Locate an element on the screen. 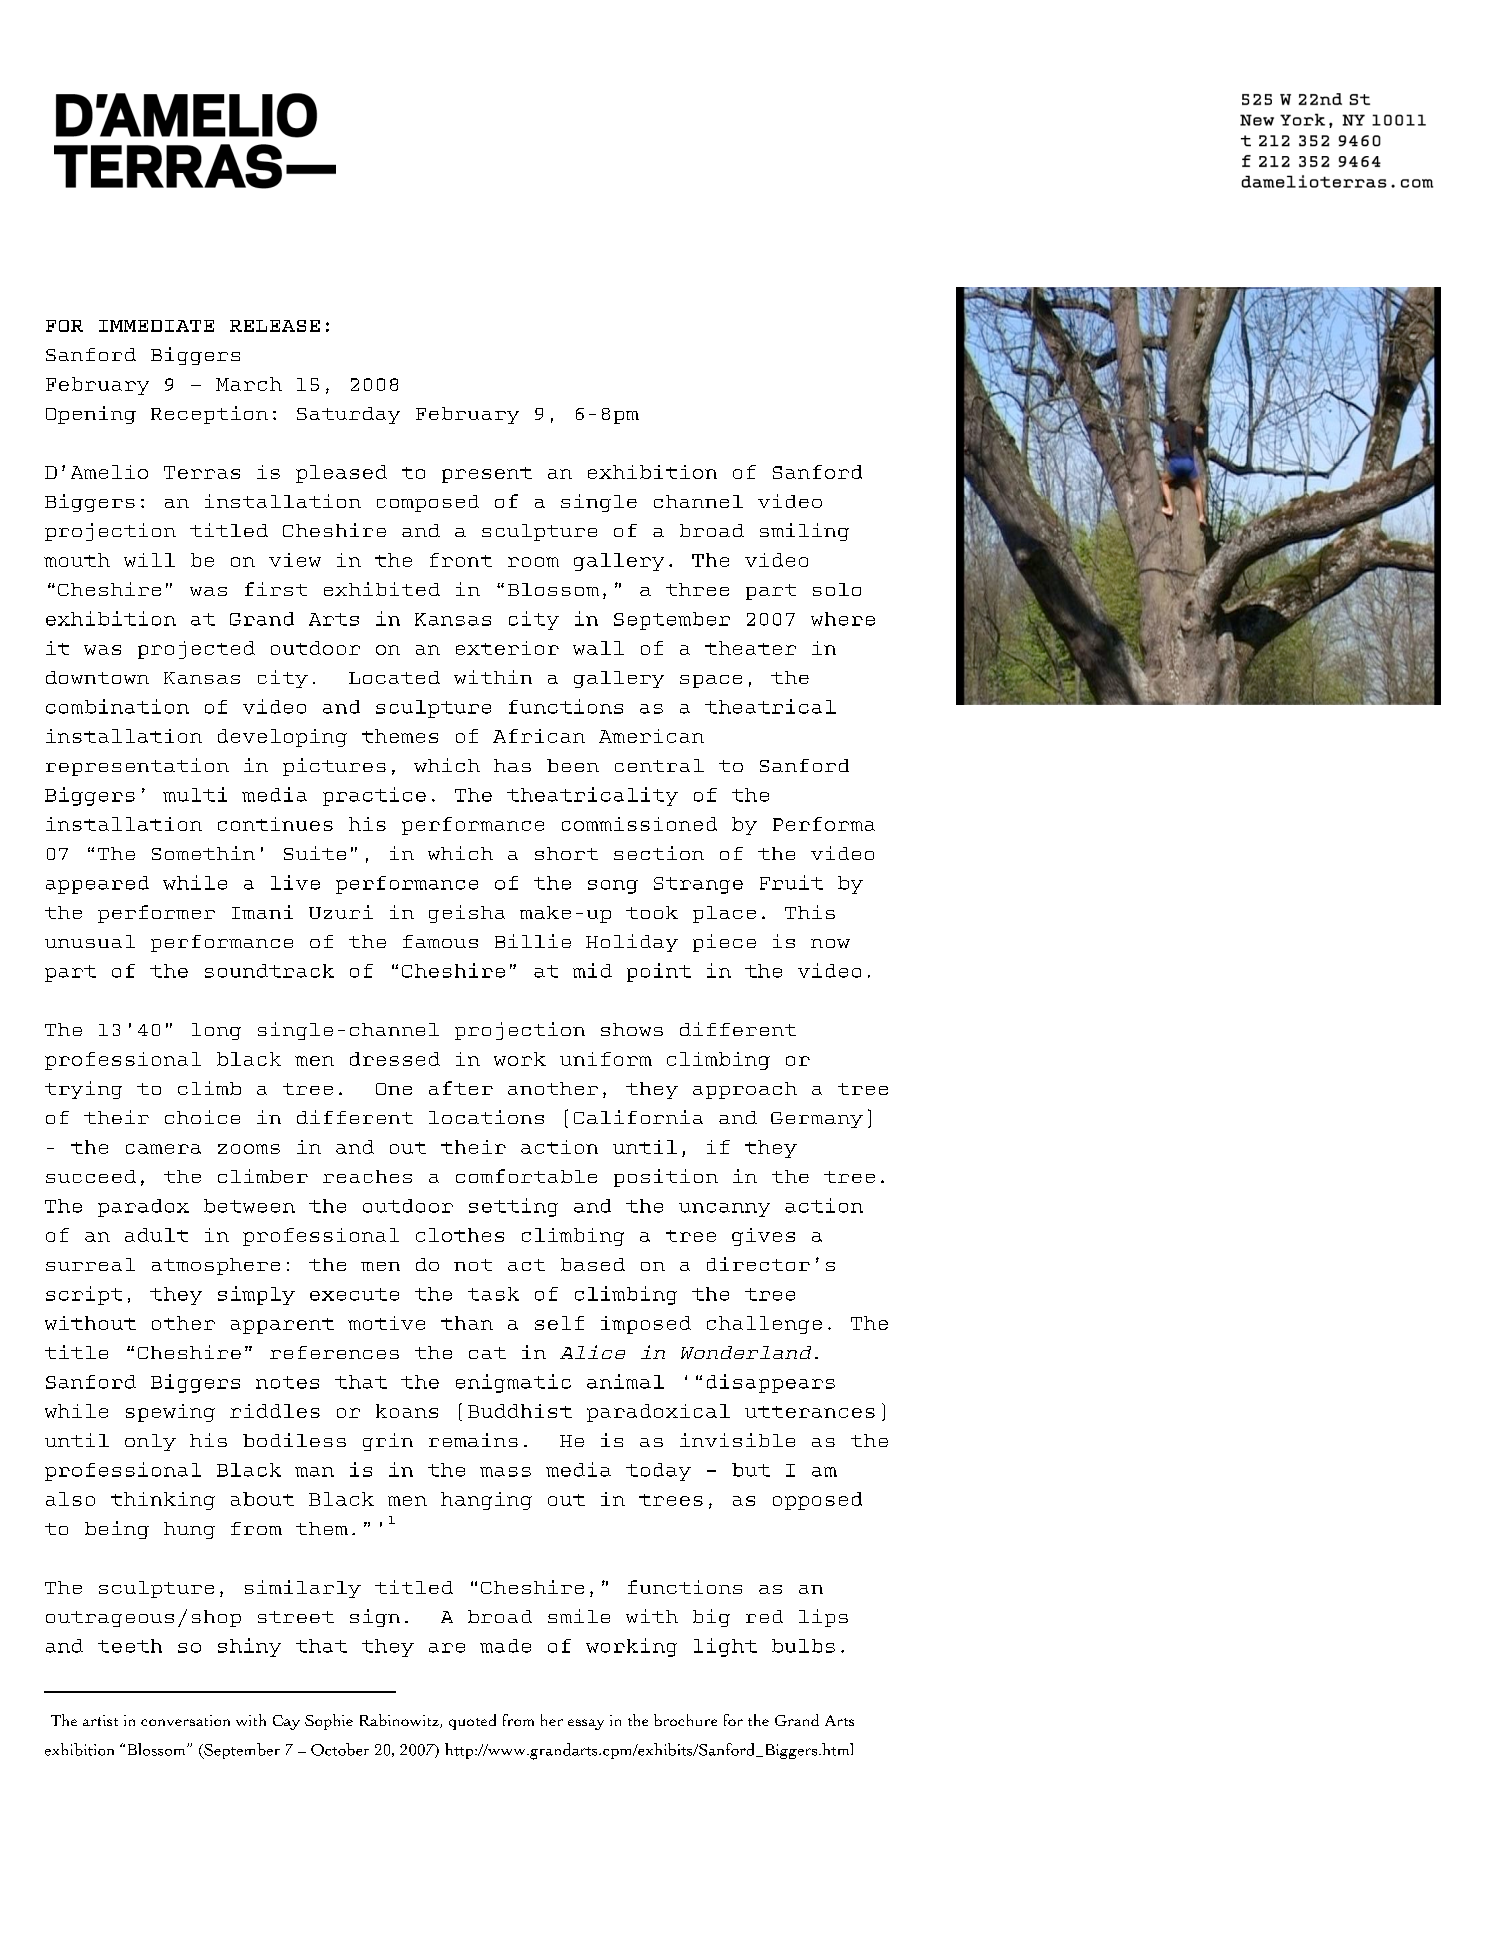 The width and height of the screenshot is (1497, 1937). approach is located at coordinates (745, 1090).
